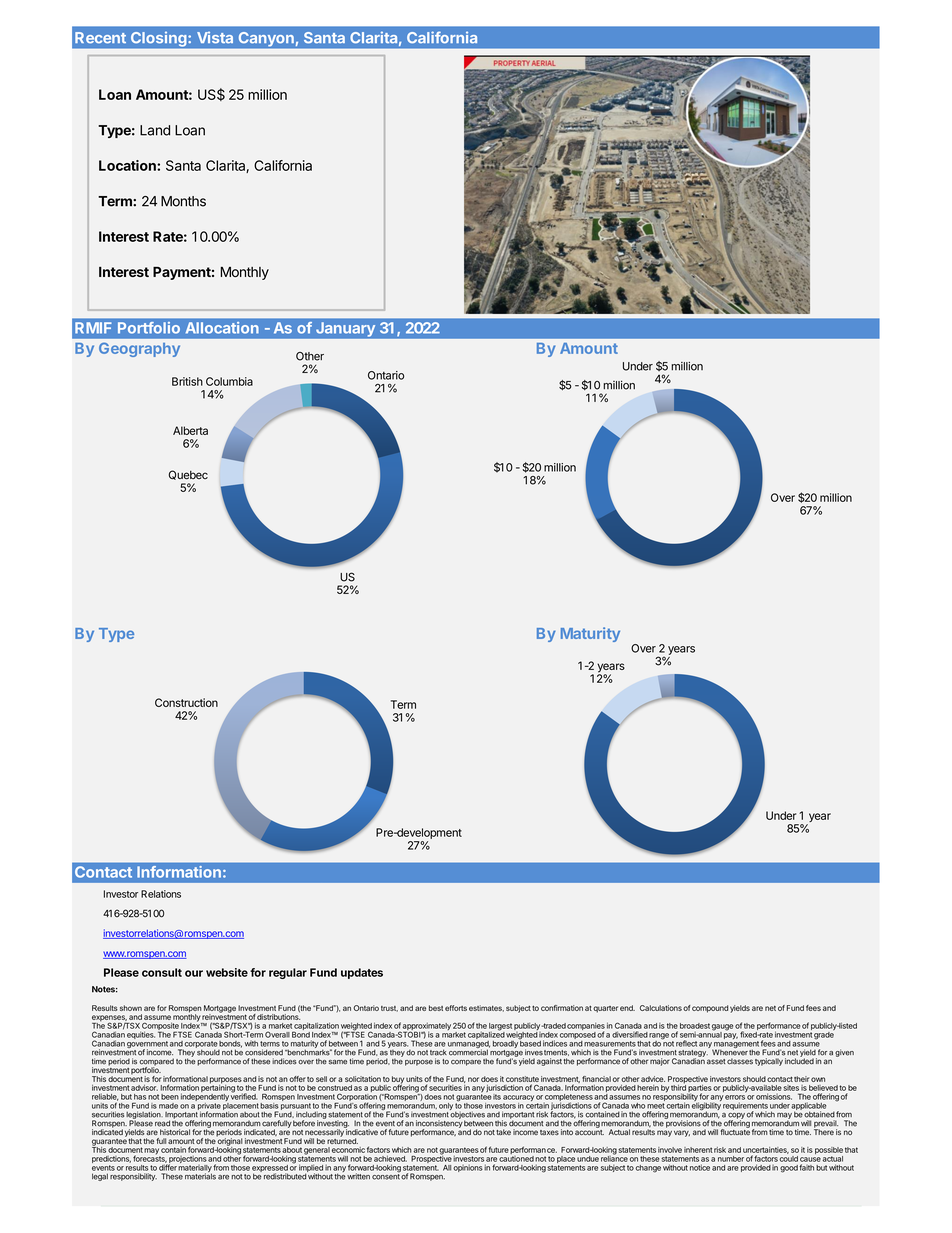  What do you see at coordinates (139, 349) in the page?
I see `Geography` at bounding box center [139, 349].
